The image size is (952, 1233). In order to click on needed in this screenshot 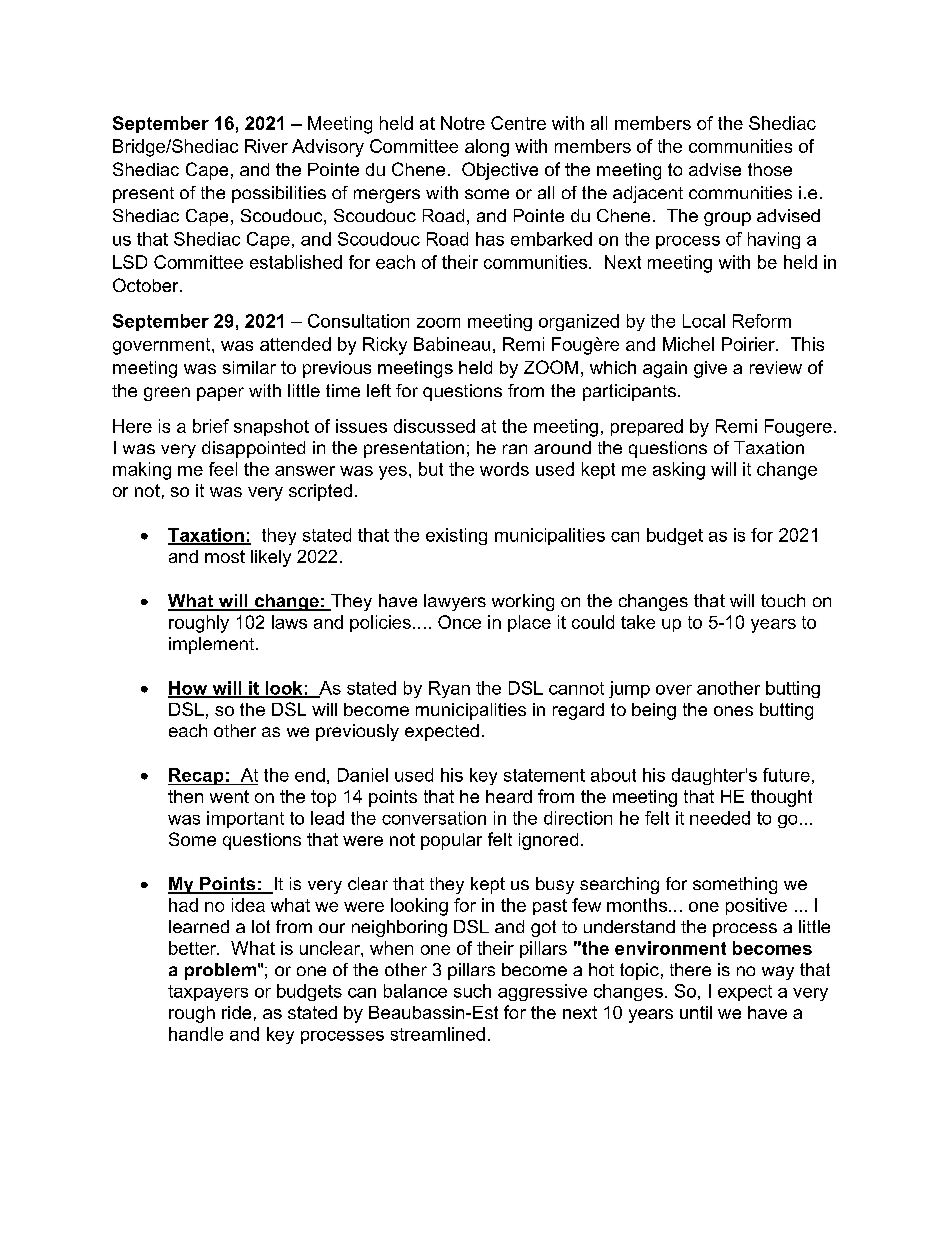, I will do `click(720, 818)`.
